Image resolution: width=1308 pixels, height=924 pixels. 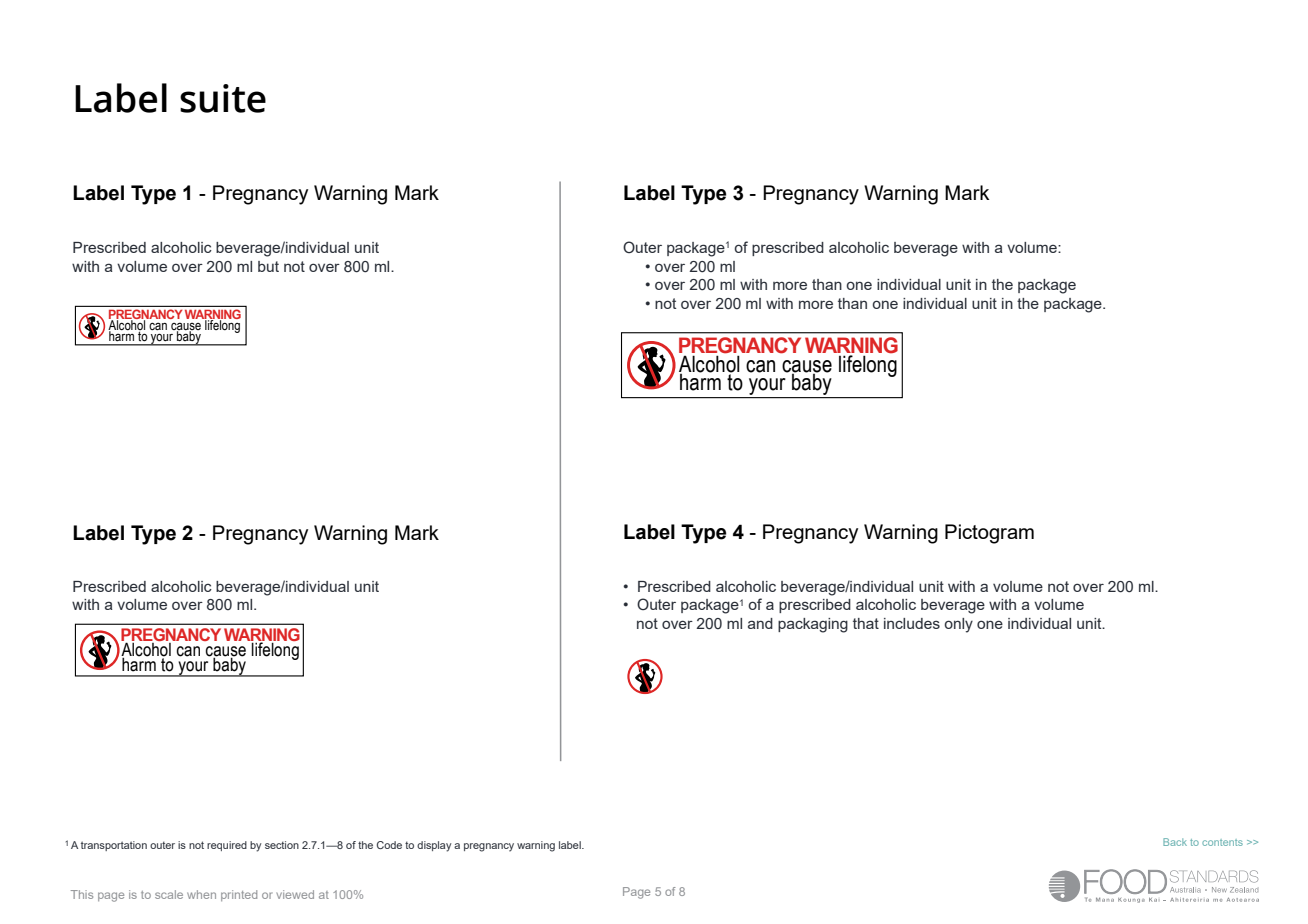 I want to click on when, so click(x=201, y=894).
